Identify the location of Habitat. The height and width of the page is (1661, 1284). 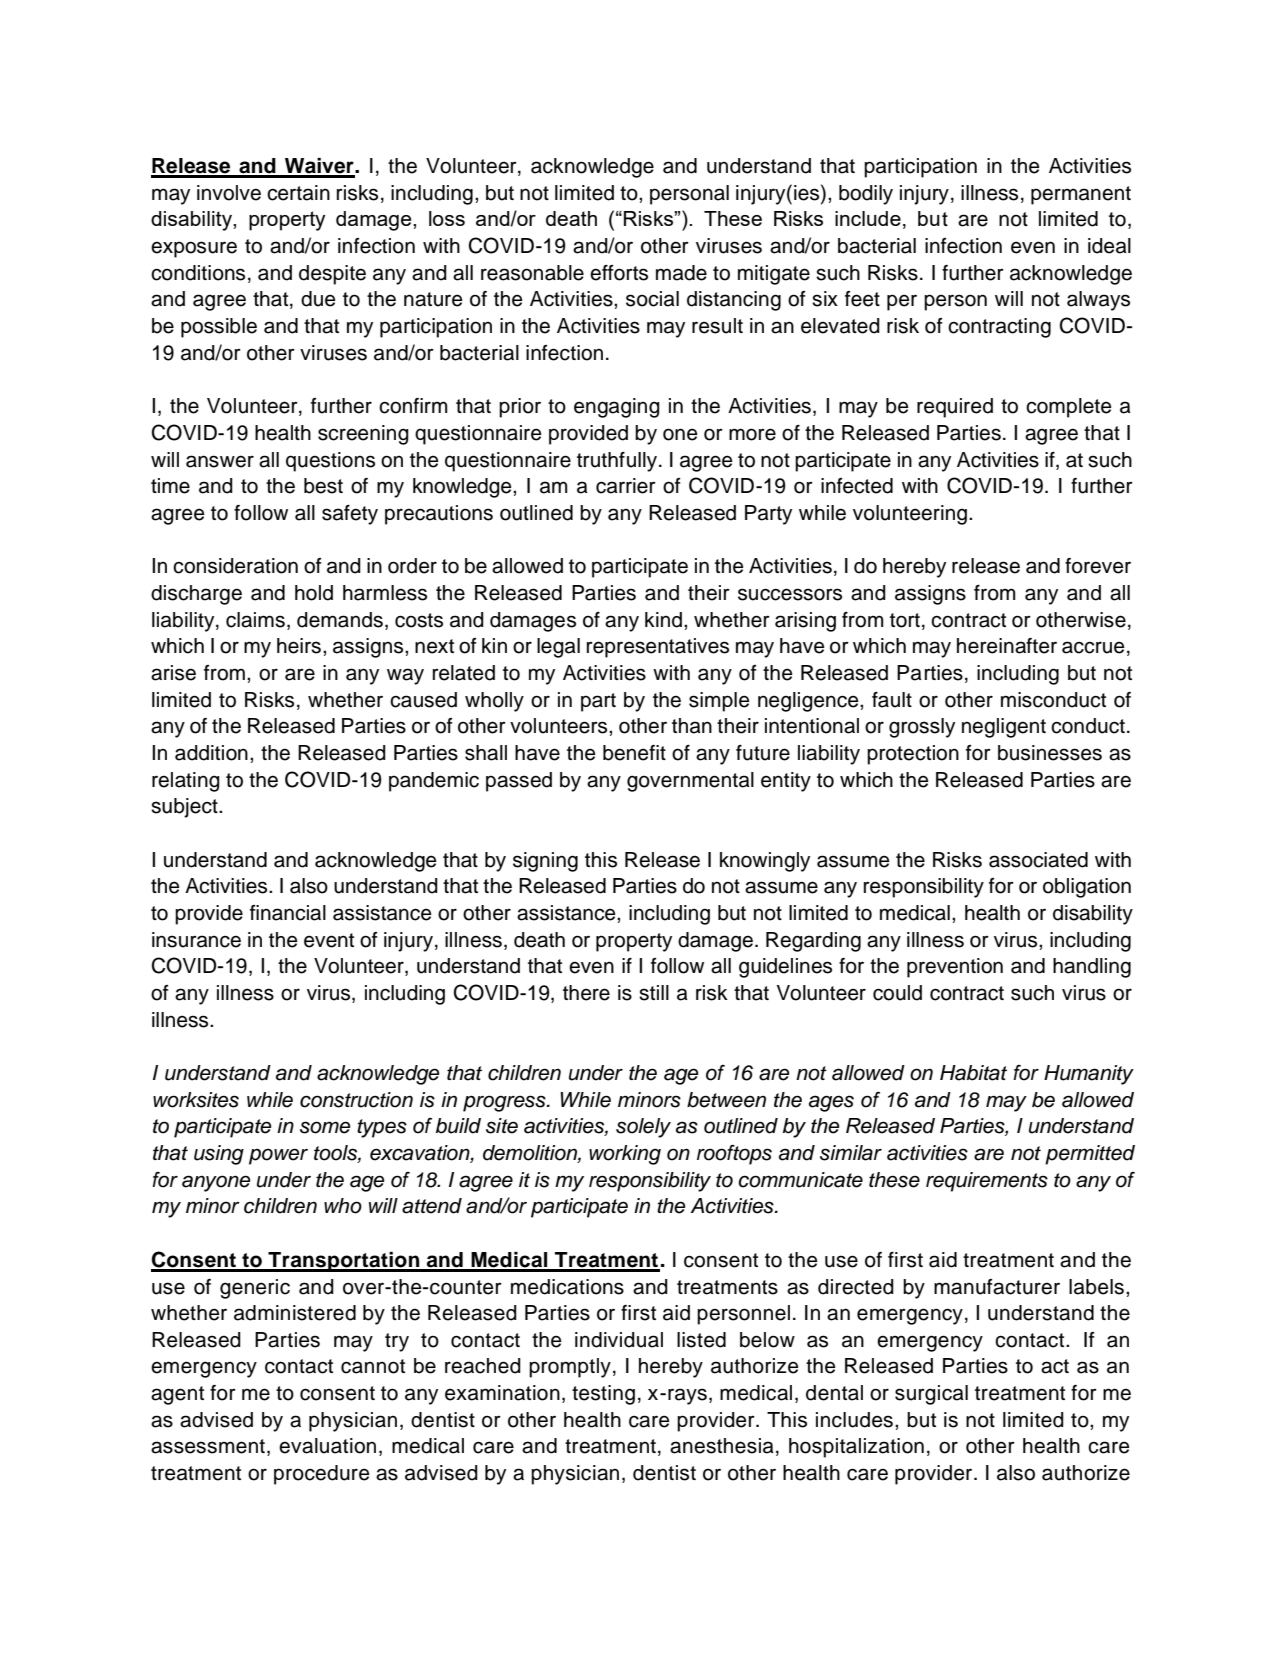
(973, 1073).
